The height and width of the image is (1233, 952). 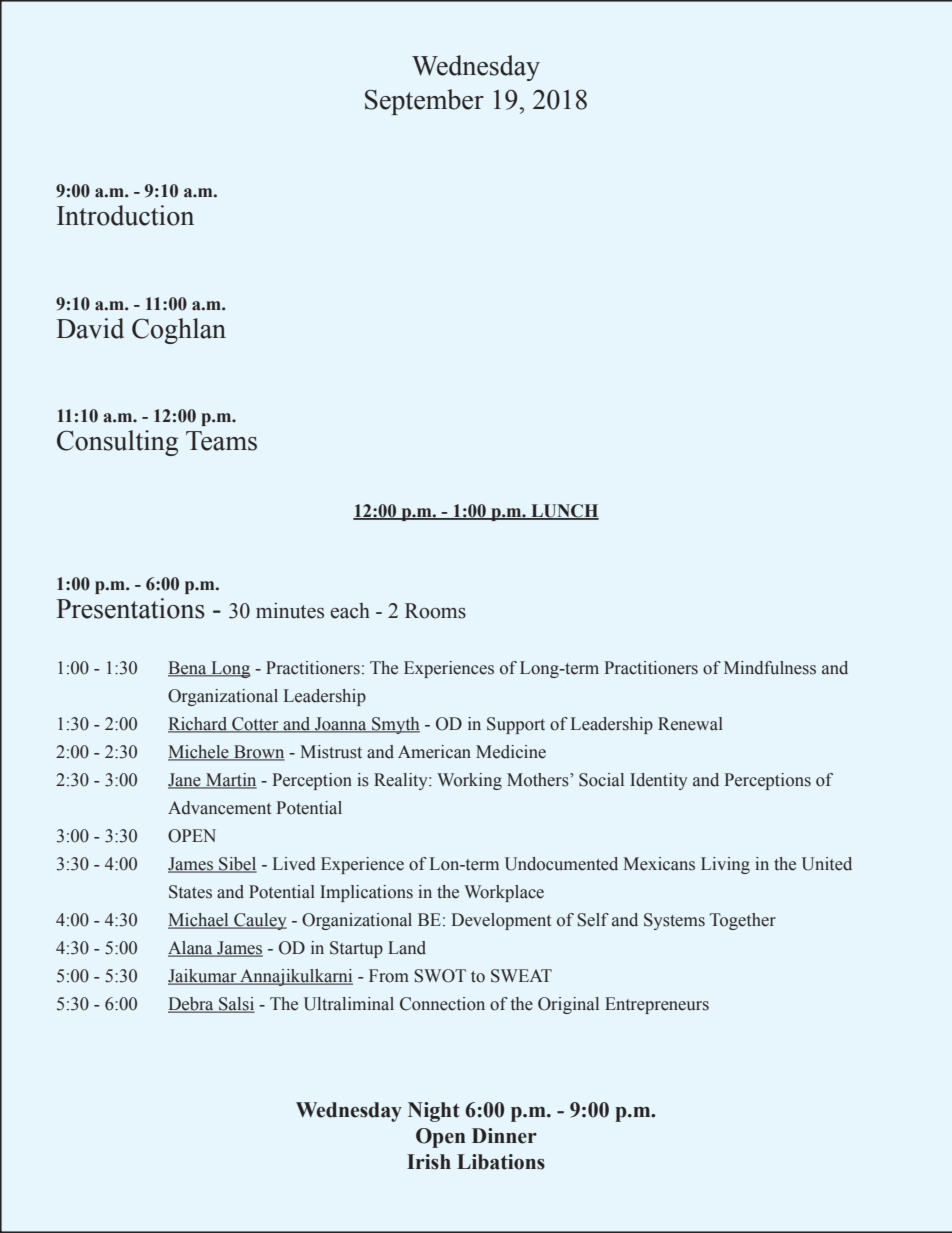 I want to click on Debra, so click(x=192, y=1005).
